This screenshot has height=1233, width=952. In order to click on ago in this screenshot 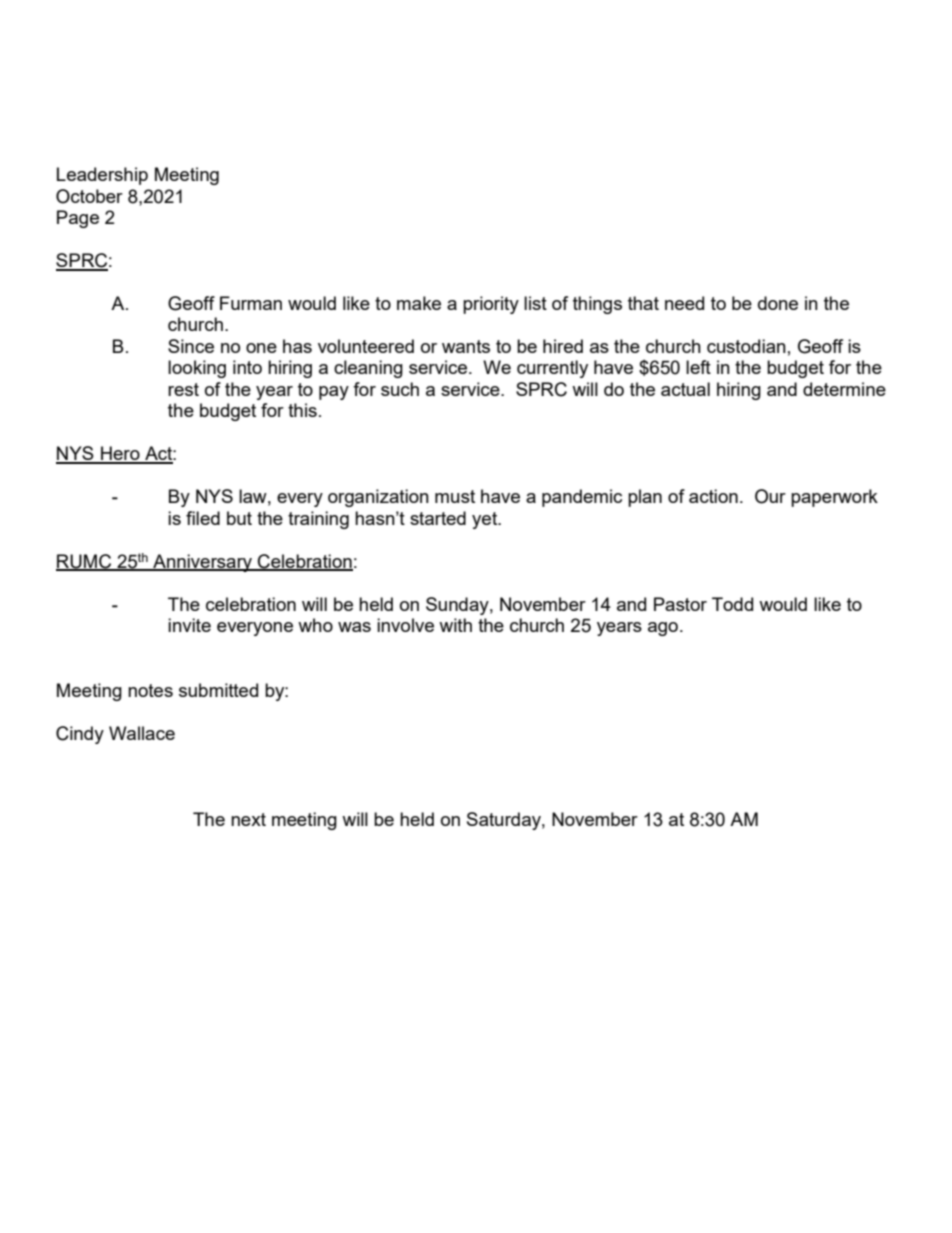, I will do `click(663, 629)`.
